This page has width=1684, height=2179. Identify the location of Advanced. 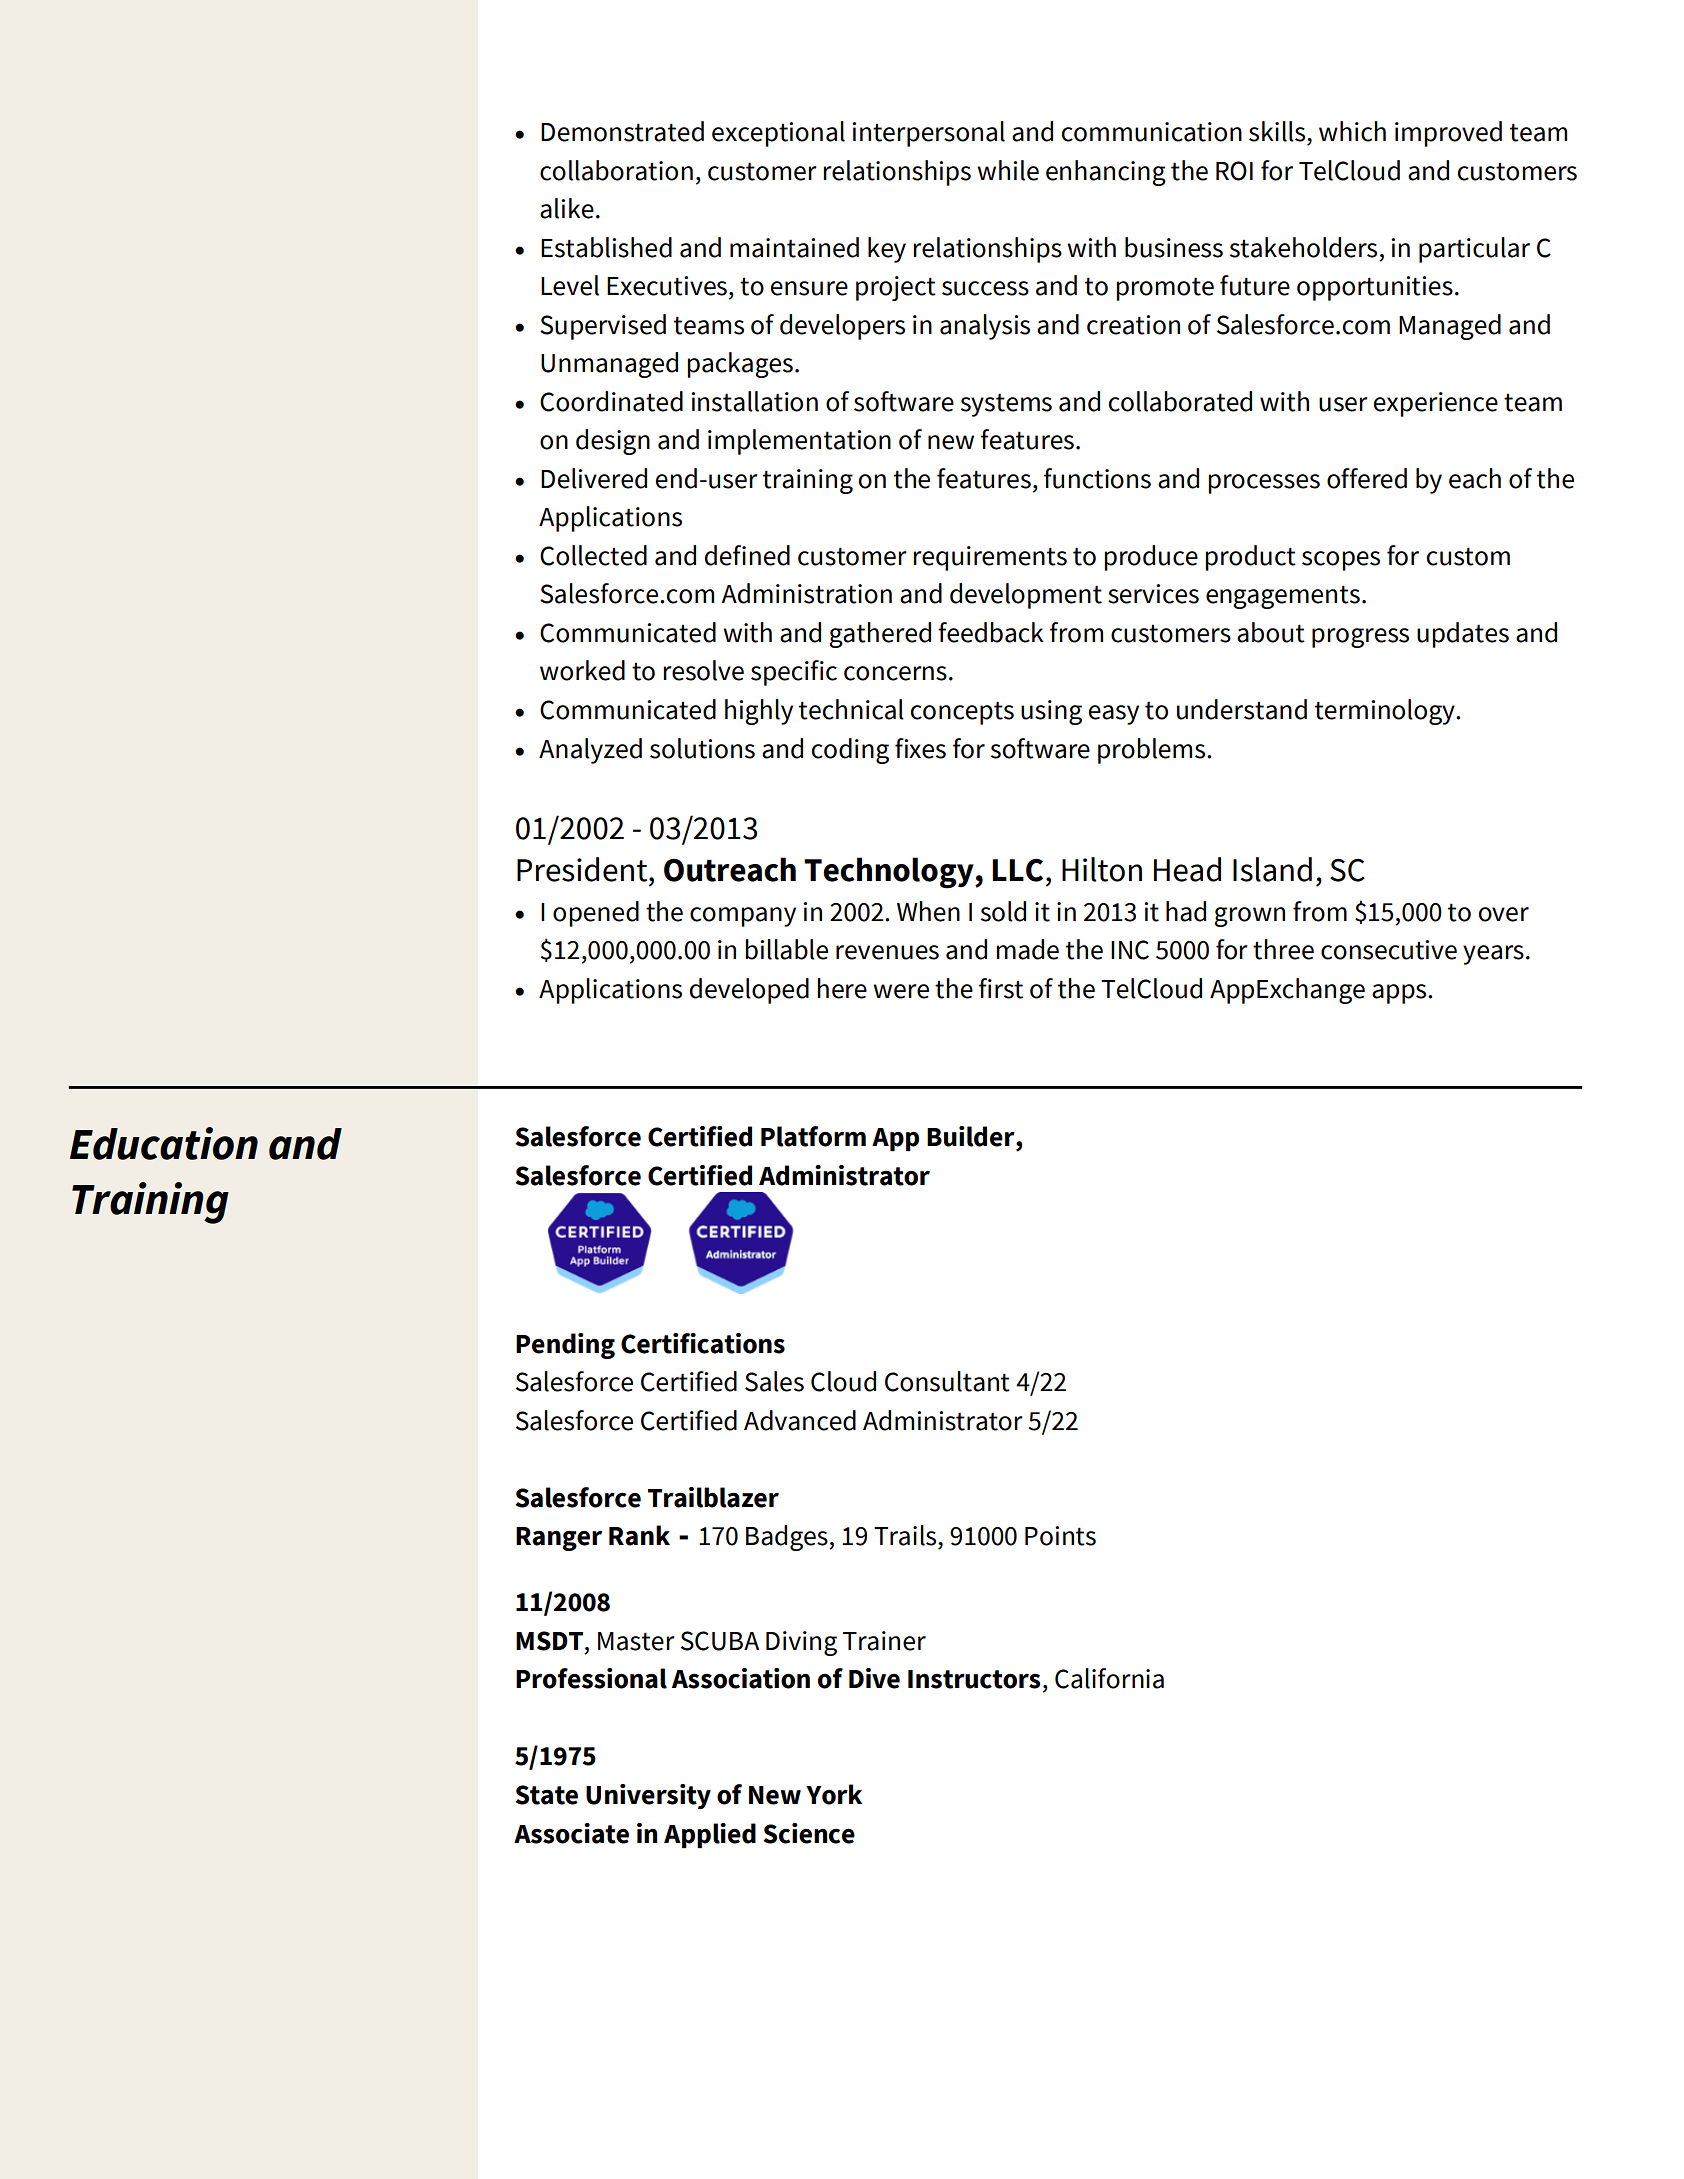
(800, 1420).
